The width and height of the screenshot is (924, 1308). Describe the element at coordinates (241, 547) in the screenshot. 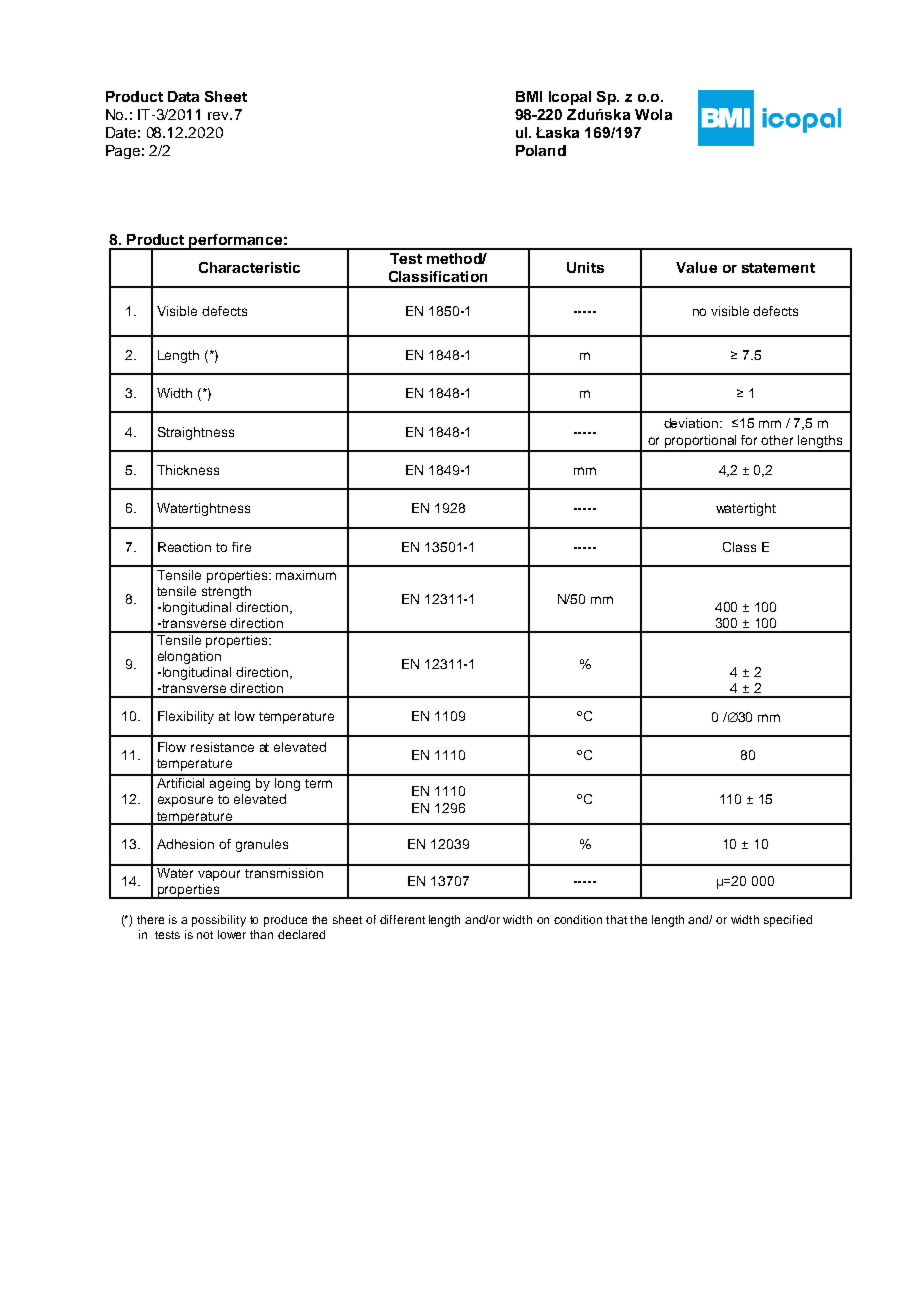

I see `fire` at that location.
